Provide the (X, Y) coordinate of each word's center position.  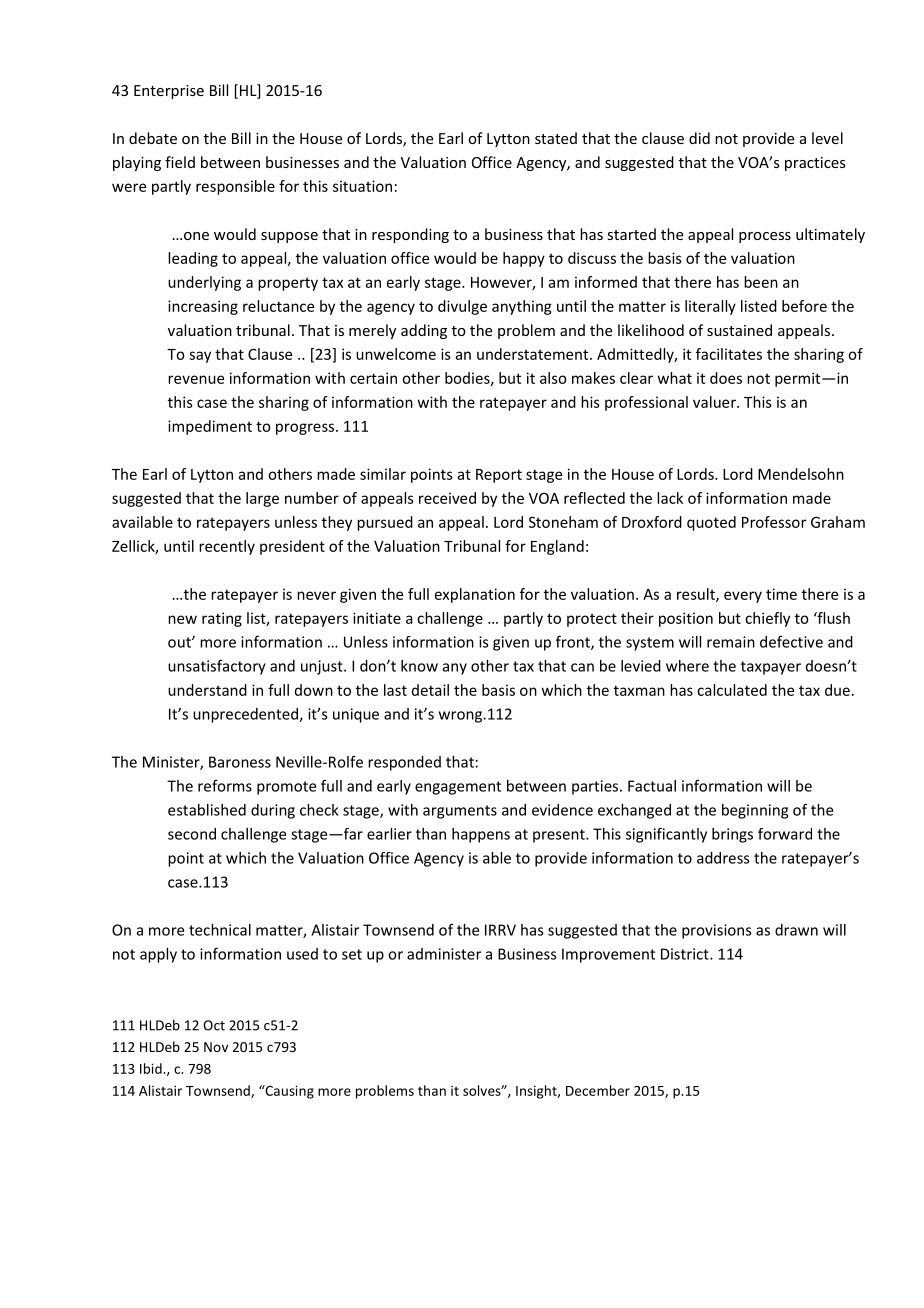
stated (556, 138)
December (598, 1090)
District (686, 954)
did (699, 138)
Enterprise (169, 92)
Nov (216, 1047)
